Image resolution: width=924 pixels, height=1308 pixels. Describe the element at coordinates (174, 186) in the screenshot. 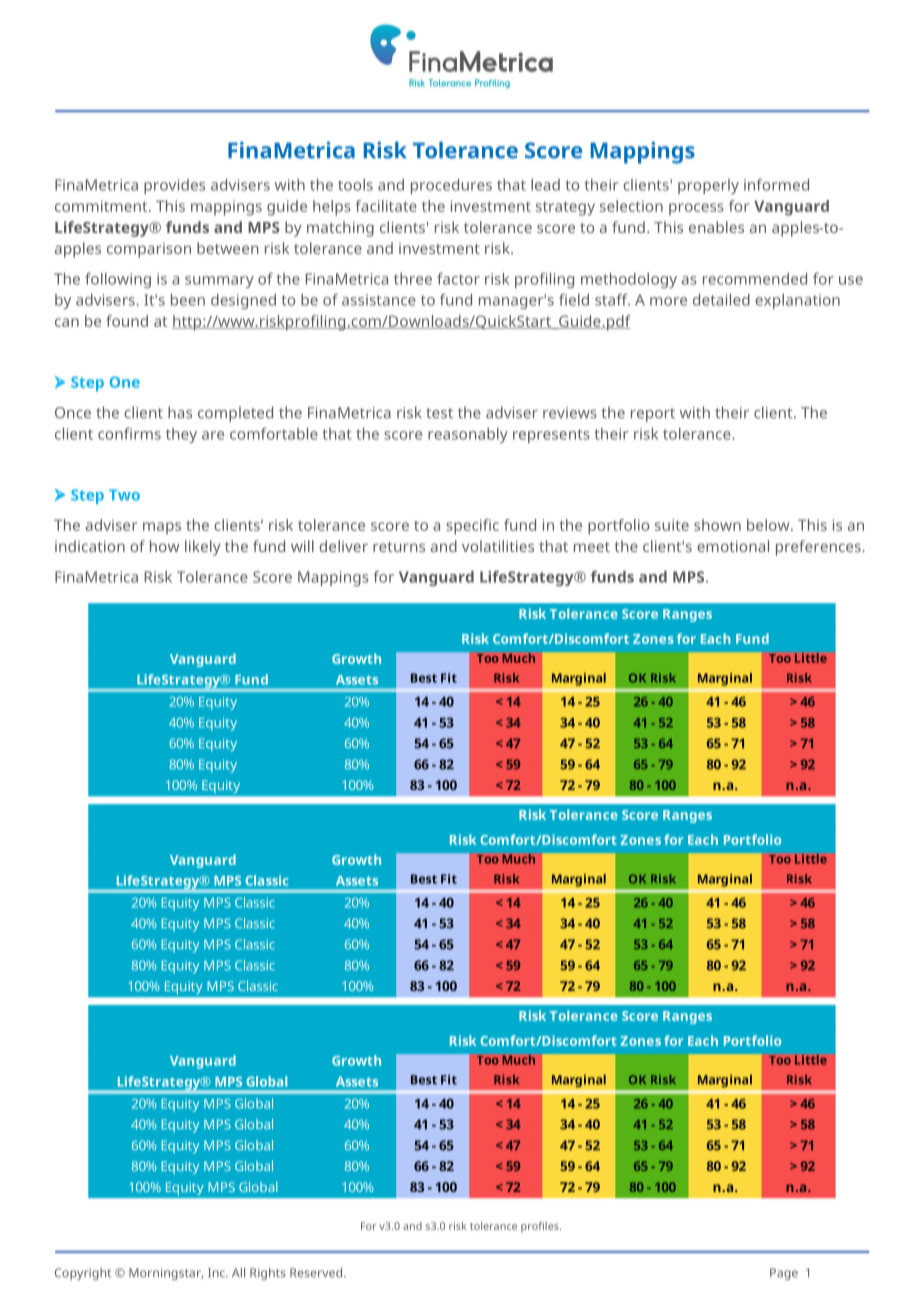

I see `provides` at that location.
